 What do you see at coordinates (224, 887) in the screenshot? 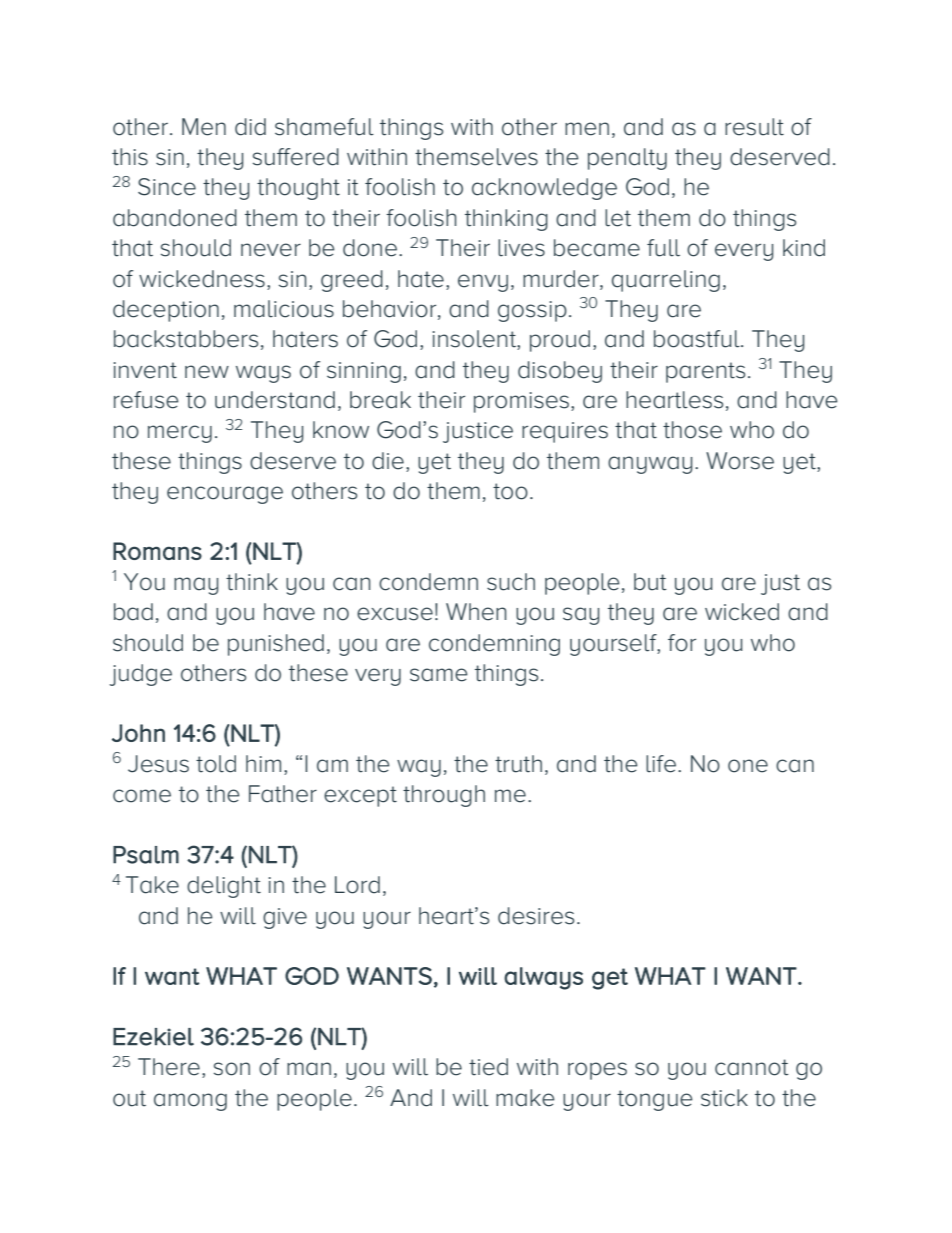
I see `delight` at bounding box center [224, 887].
